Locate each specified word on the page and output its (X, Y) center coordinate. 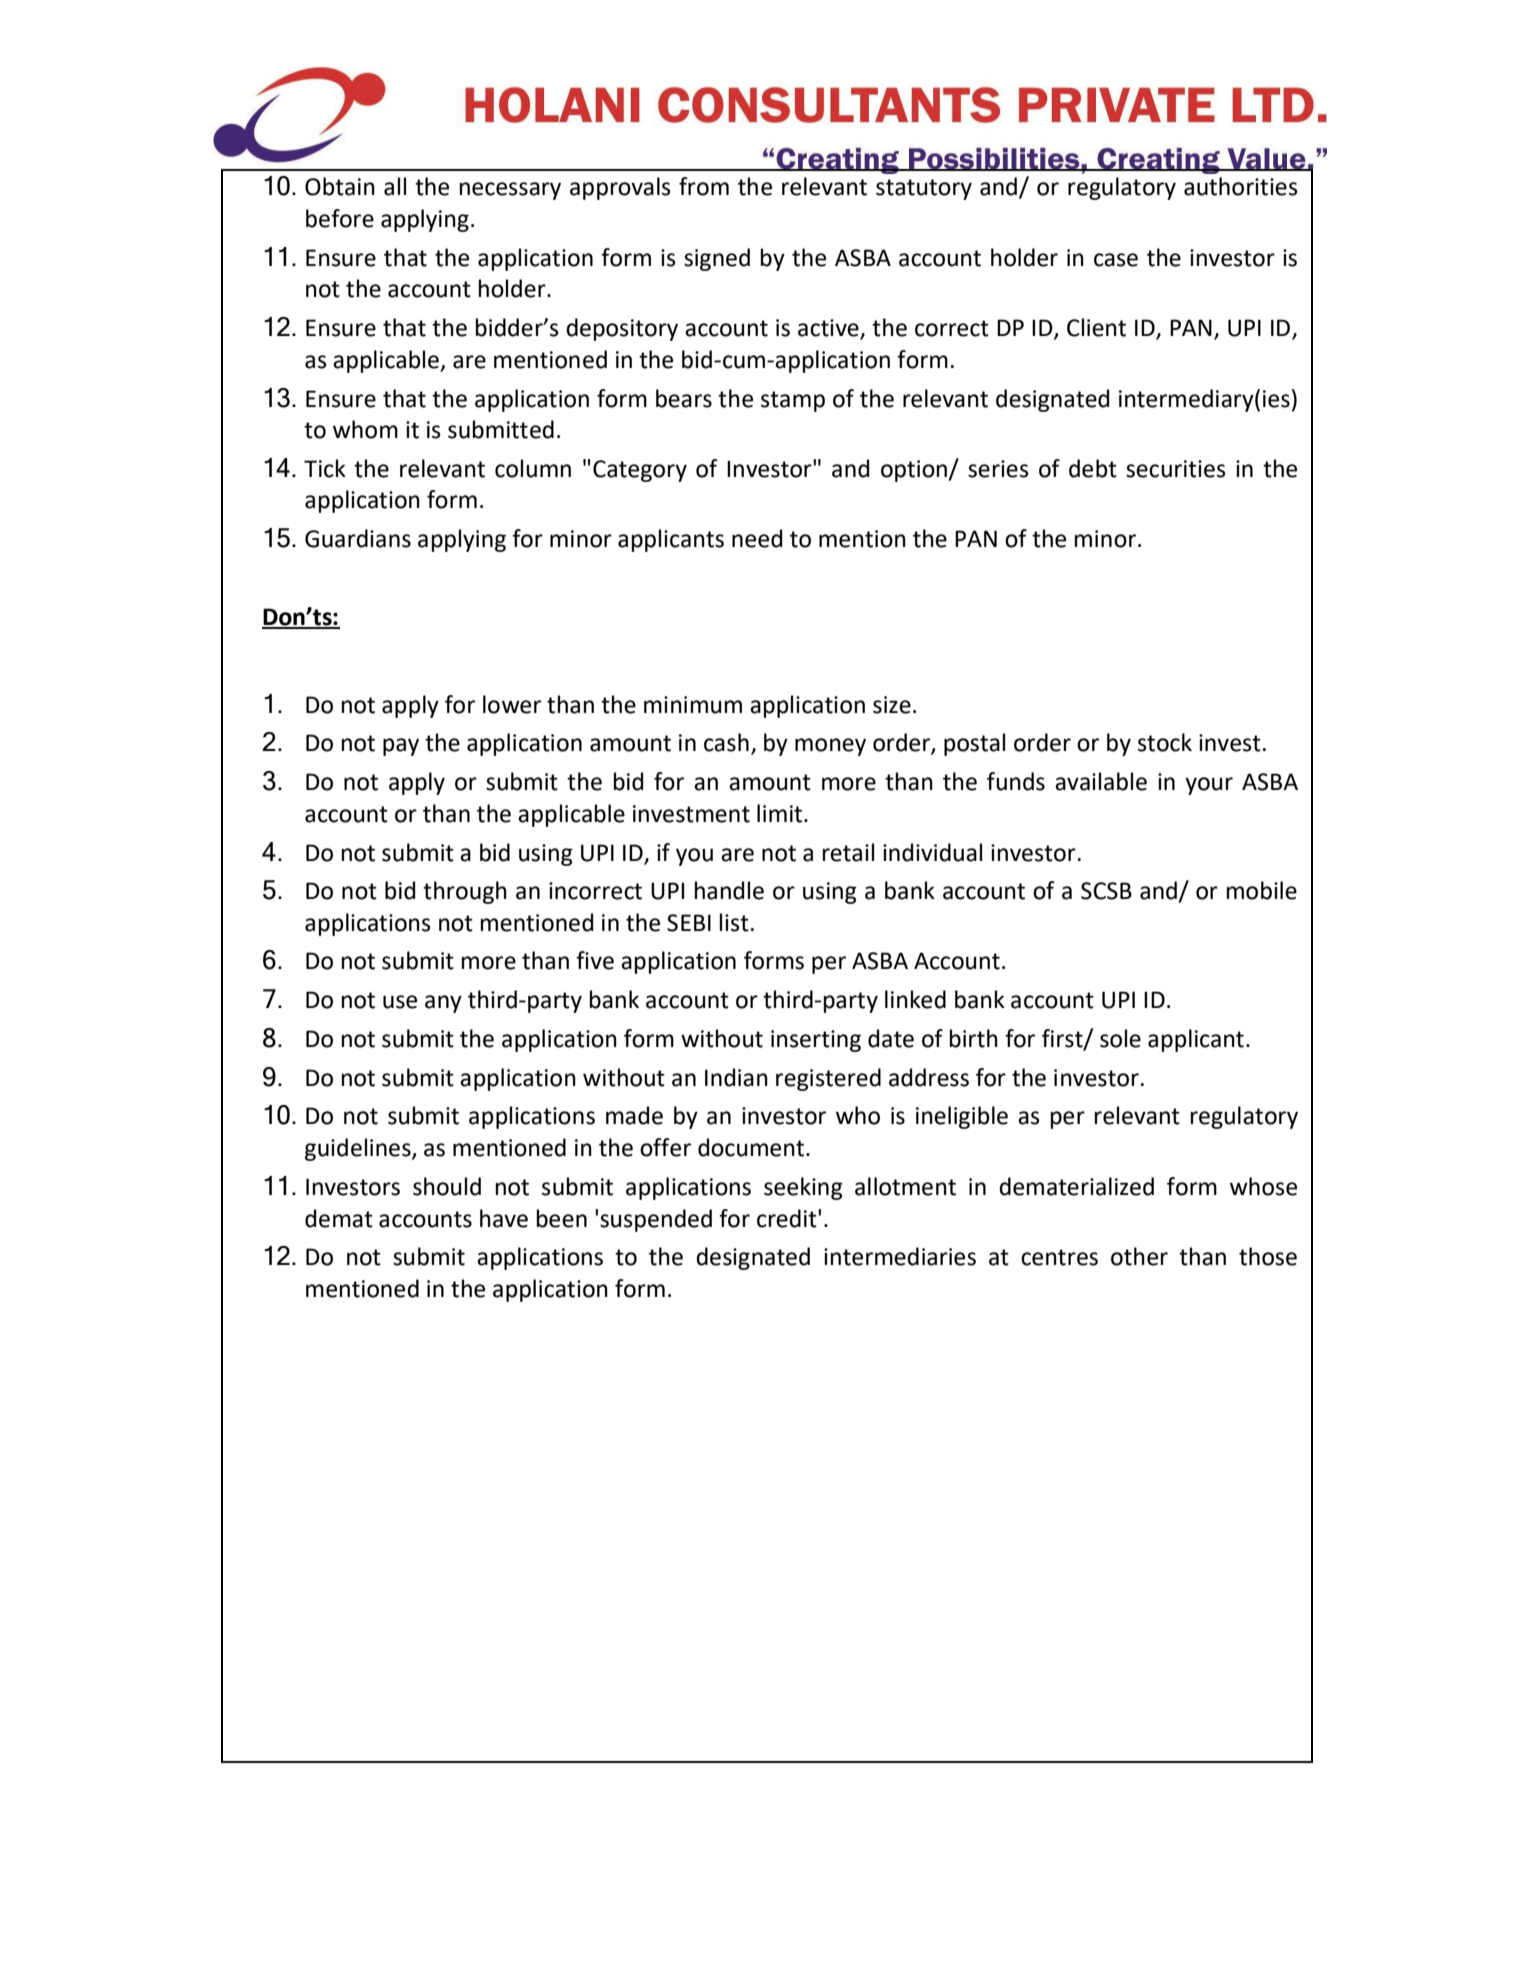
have (504, 1218)
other (1139, 1256)
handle (729, 890)
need (757, 538)
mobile (1262, 890)
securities (1176, 469)
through (465, 892)
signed (717, 259)
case (1116, 260)
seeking (803, 1188)
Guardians (358, 538)
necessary (510, 191)
